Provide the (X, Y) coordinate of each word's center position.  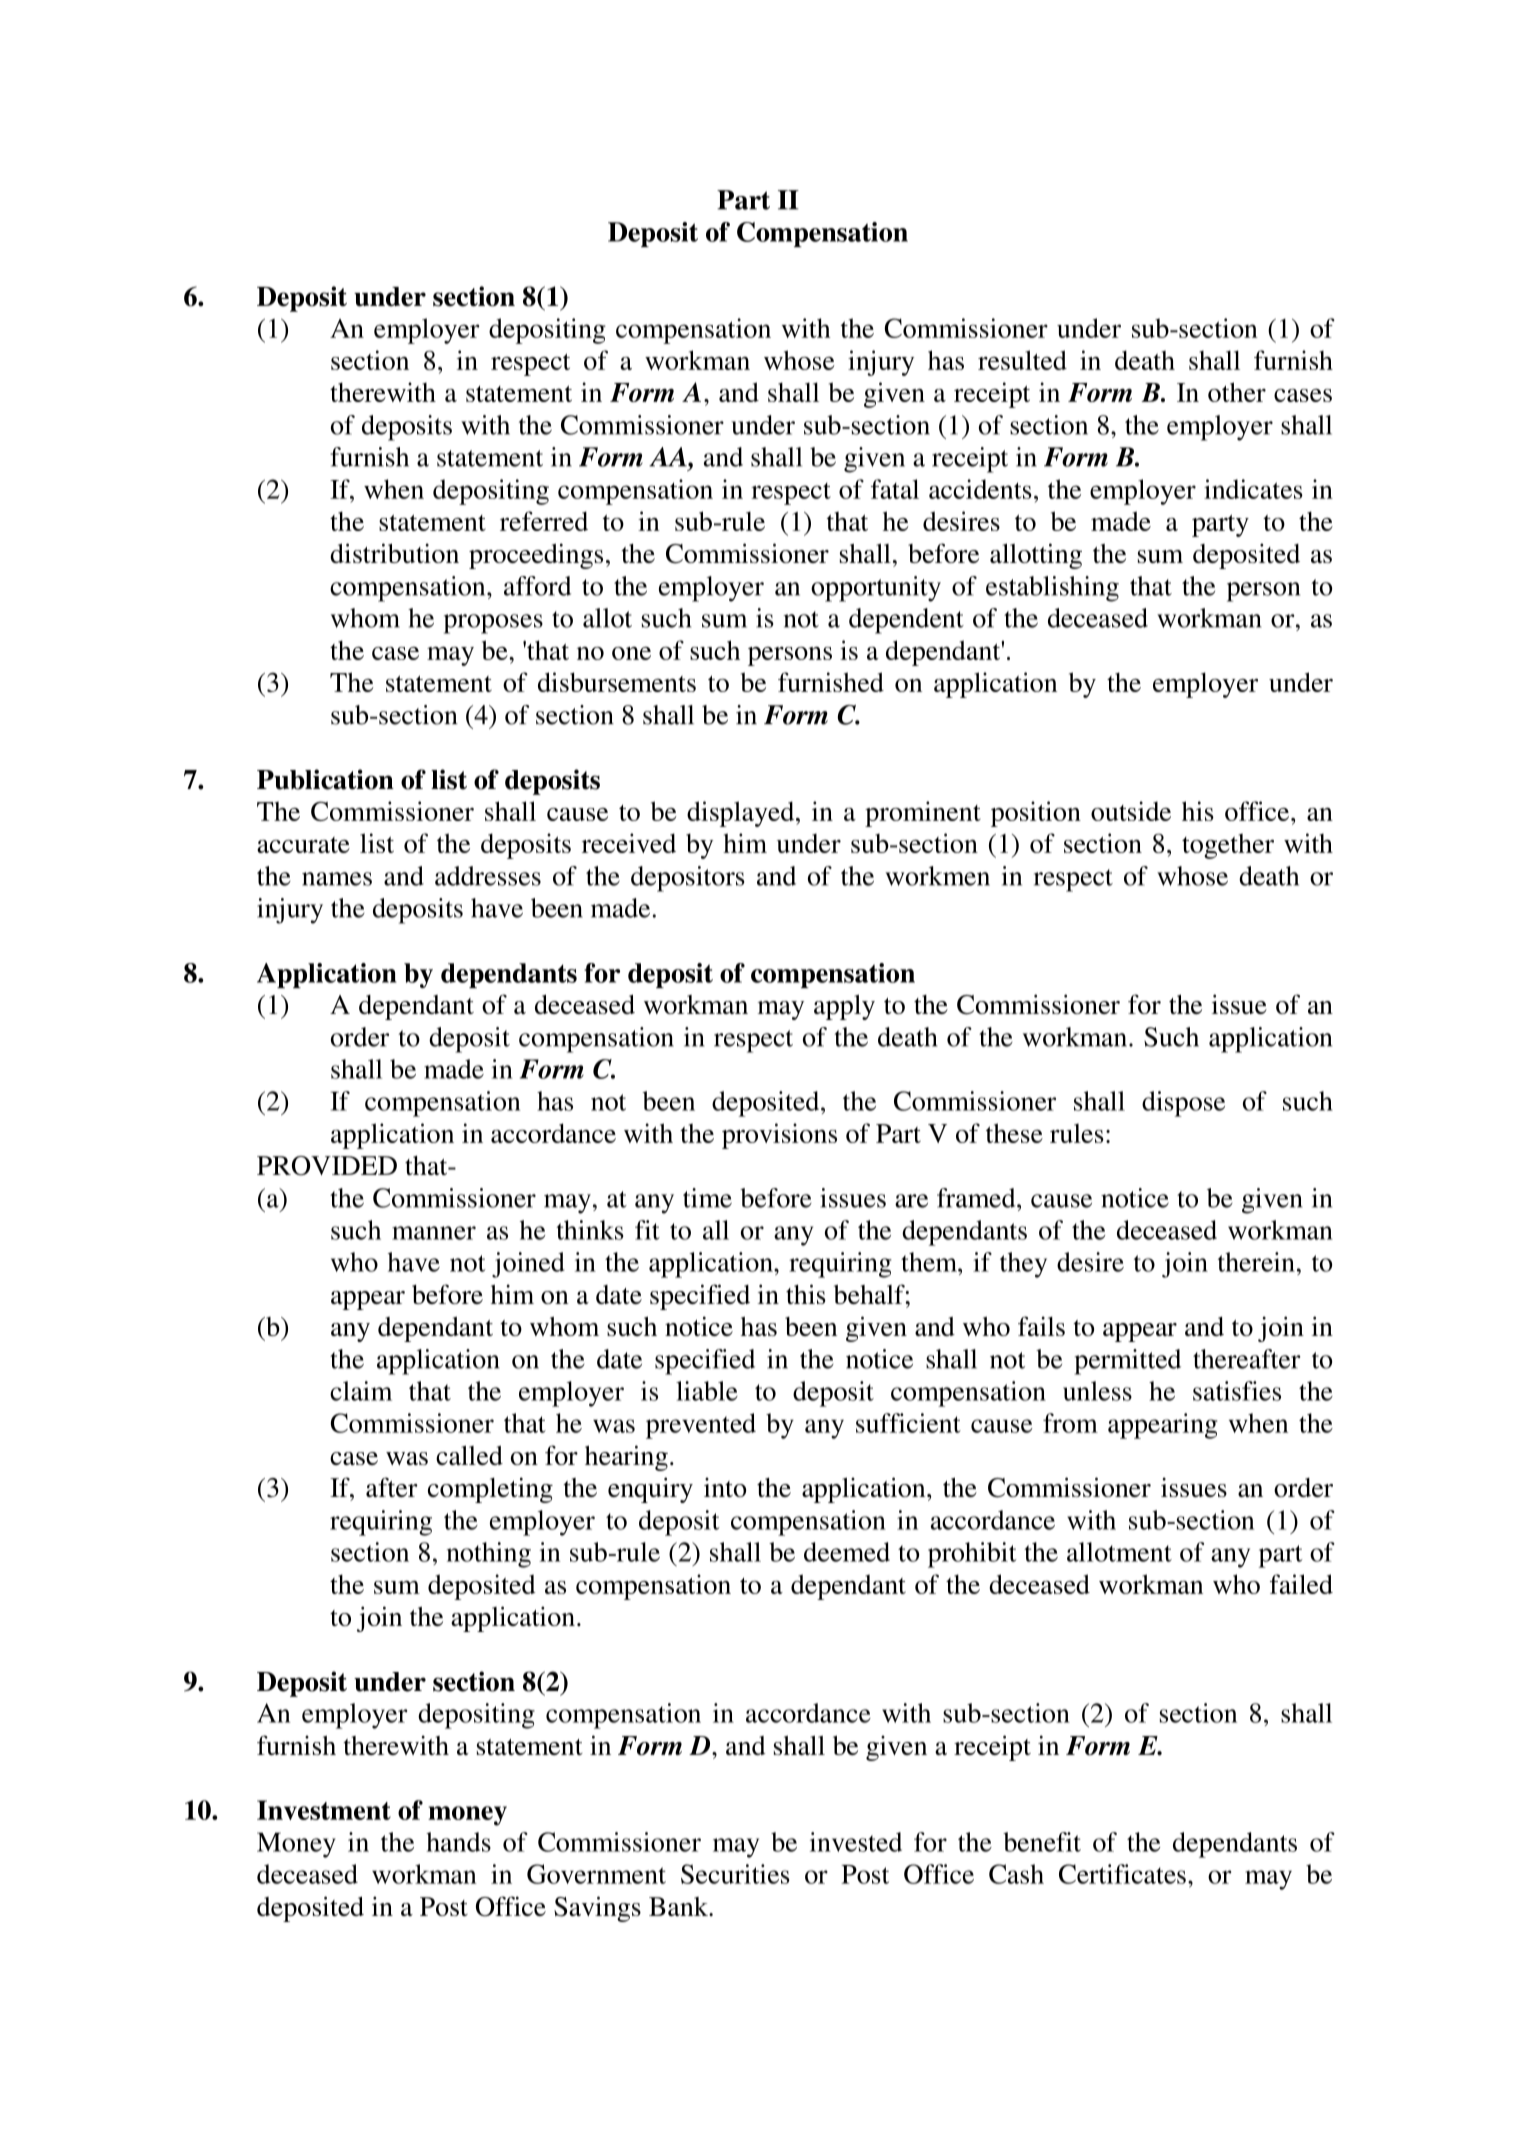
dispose (1183, 1104)
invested (856, 1842)
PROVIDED (327, 1166)
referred (544, 521)
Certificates (1122, 1874)
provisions (779, 1136)
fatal (895, 489)
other (1237, 392)
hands (458, 1842)
